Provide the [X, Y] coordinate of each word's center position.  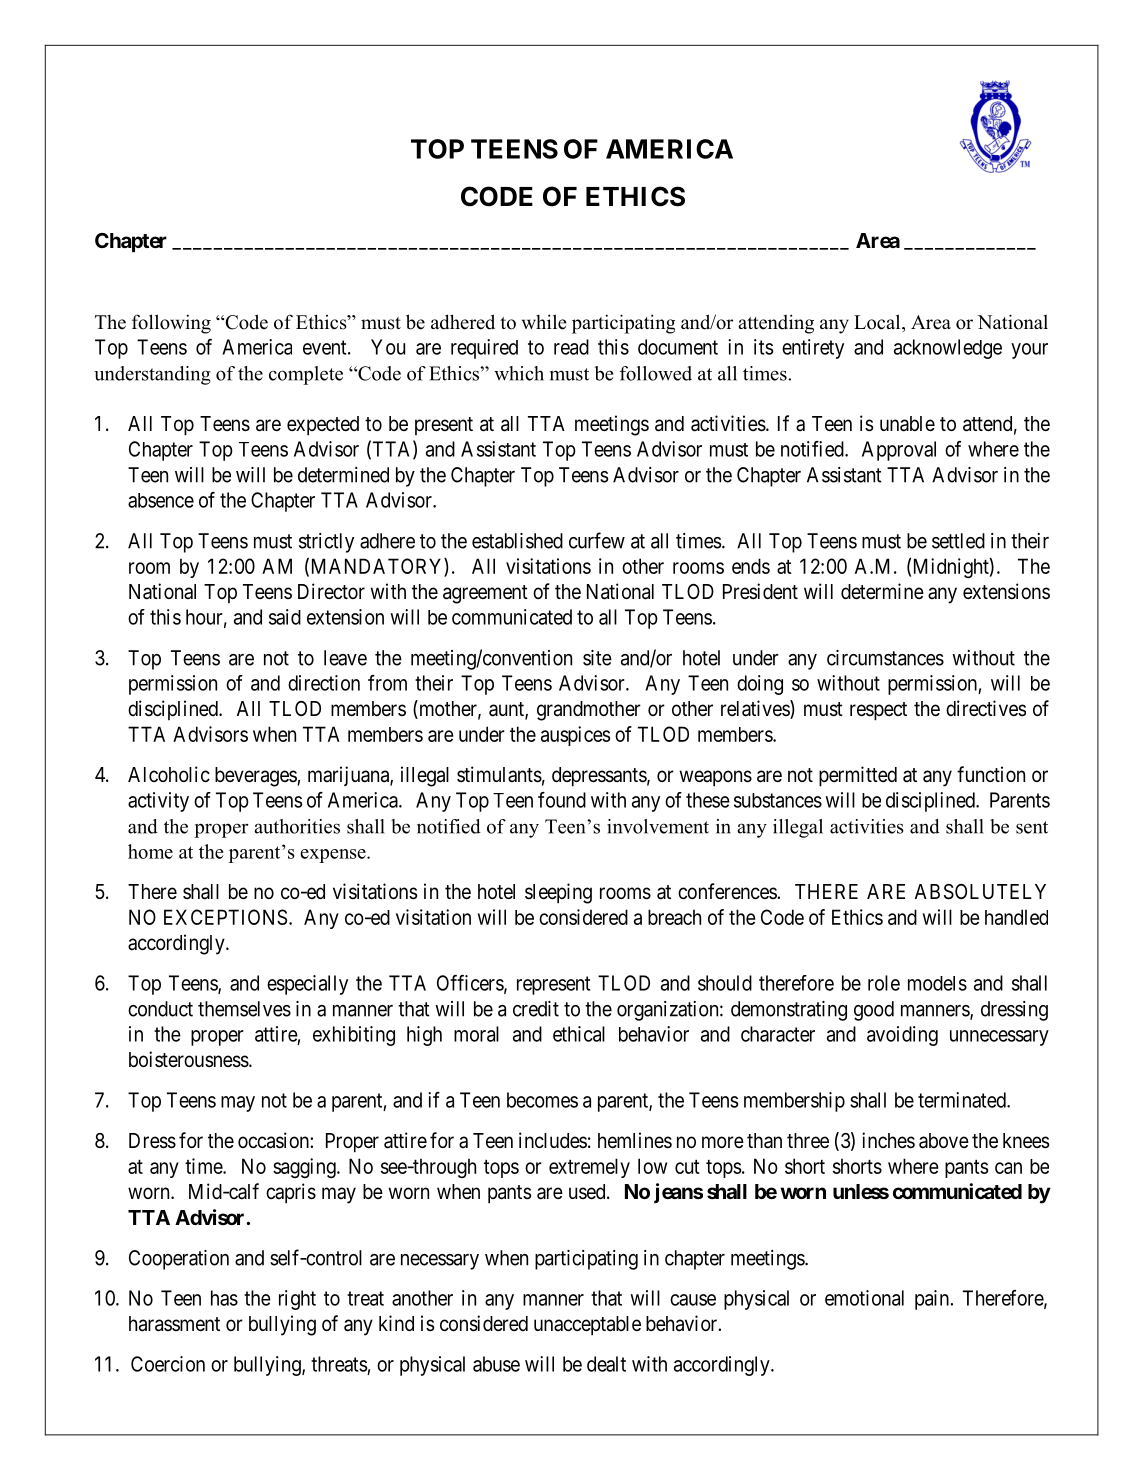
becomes [542, 1100]
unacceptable [587, 1326]
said [285, 617]
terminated [963, 1100]
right [297, 1300]
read [571, 347]
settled [958, 541]
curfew [597, 540]
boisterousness [189, 1059]
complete [306, 375]
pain [933, 1300]
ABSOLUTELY [980, 892]
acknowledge [948, 349]
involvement [658, 826]
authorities [297, 826]
